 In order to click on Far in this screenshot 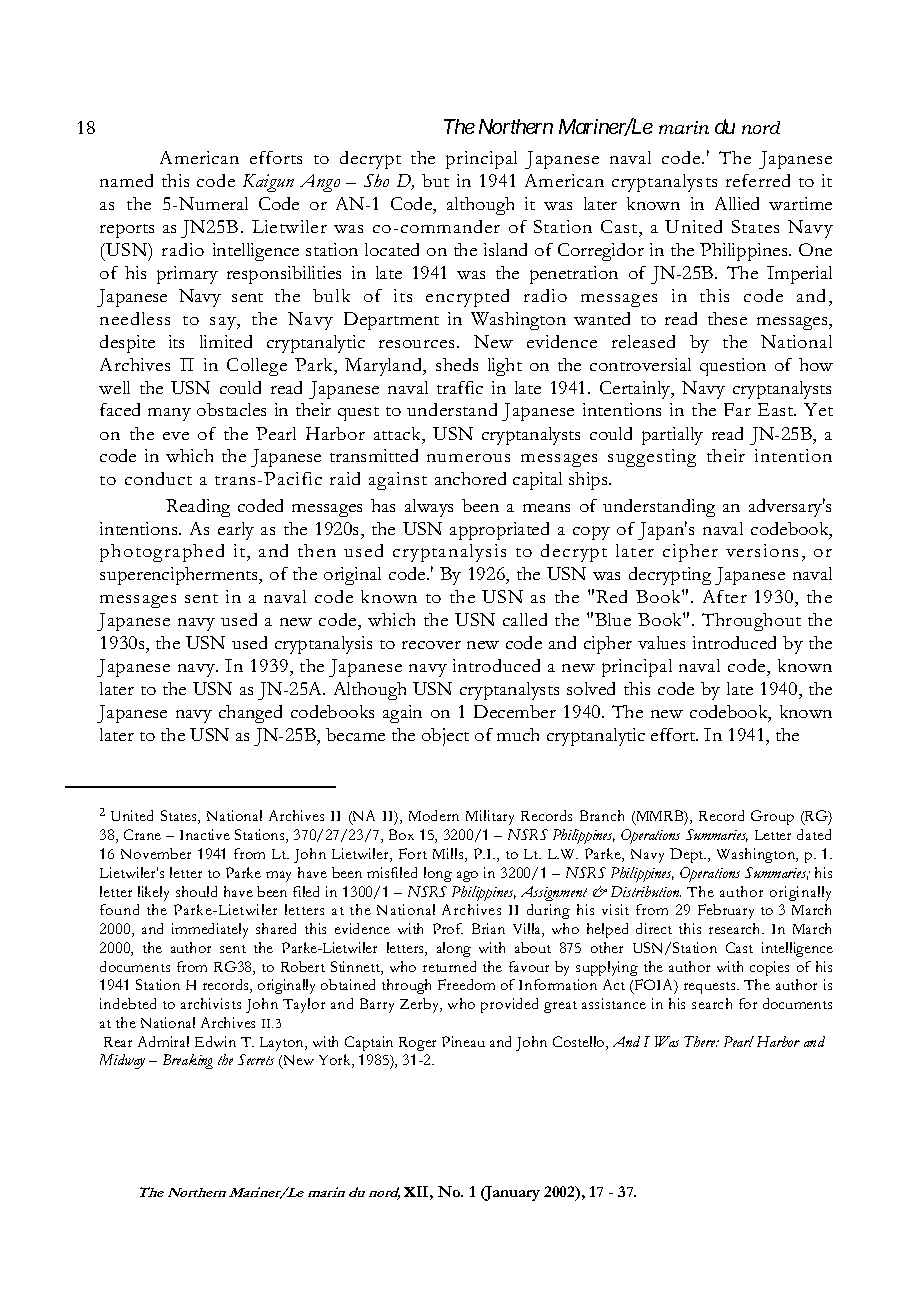, I will do `click(737, 409)`.
